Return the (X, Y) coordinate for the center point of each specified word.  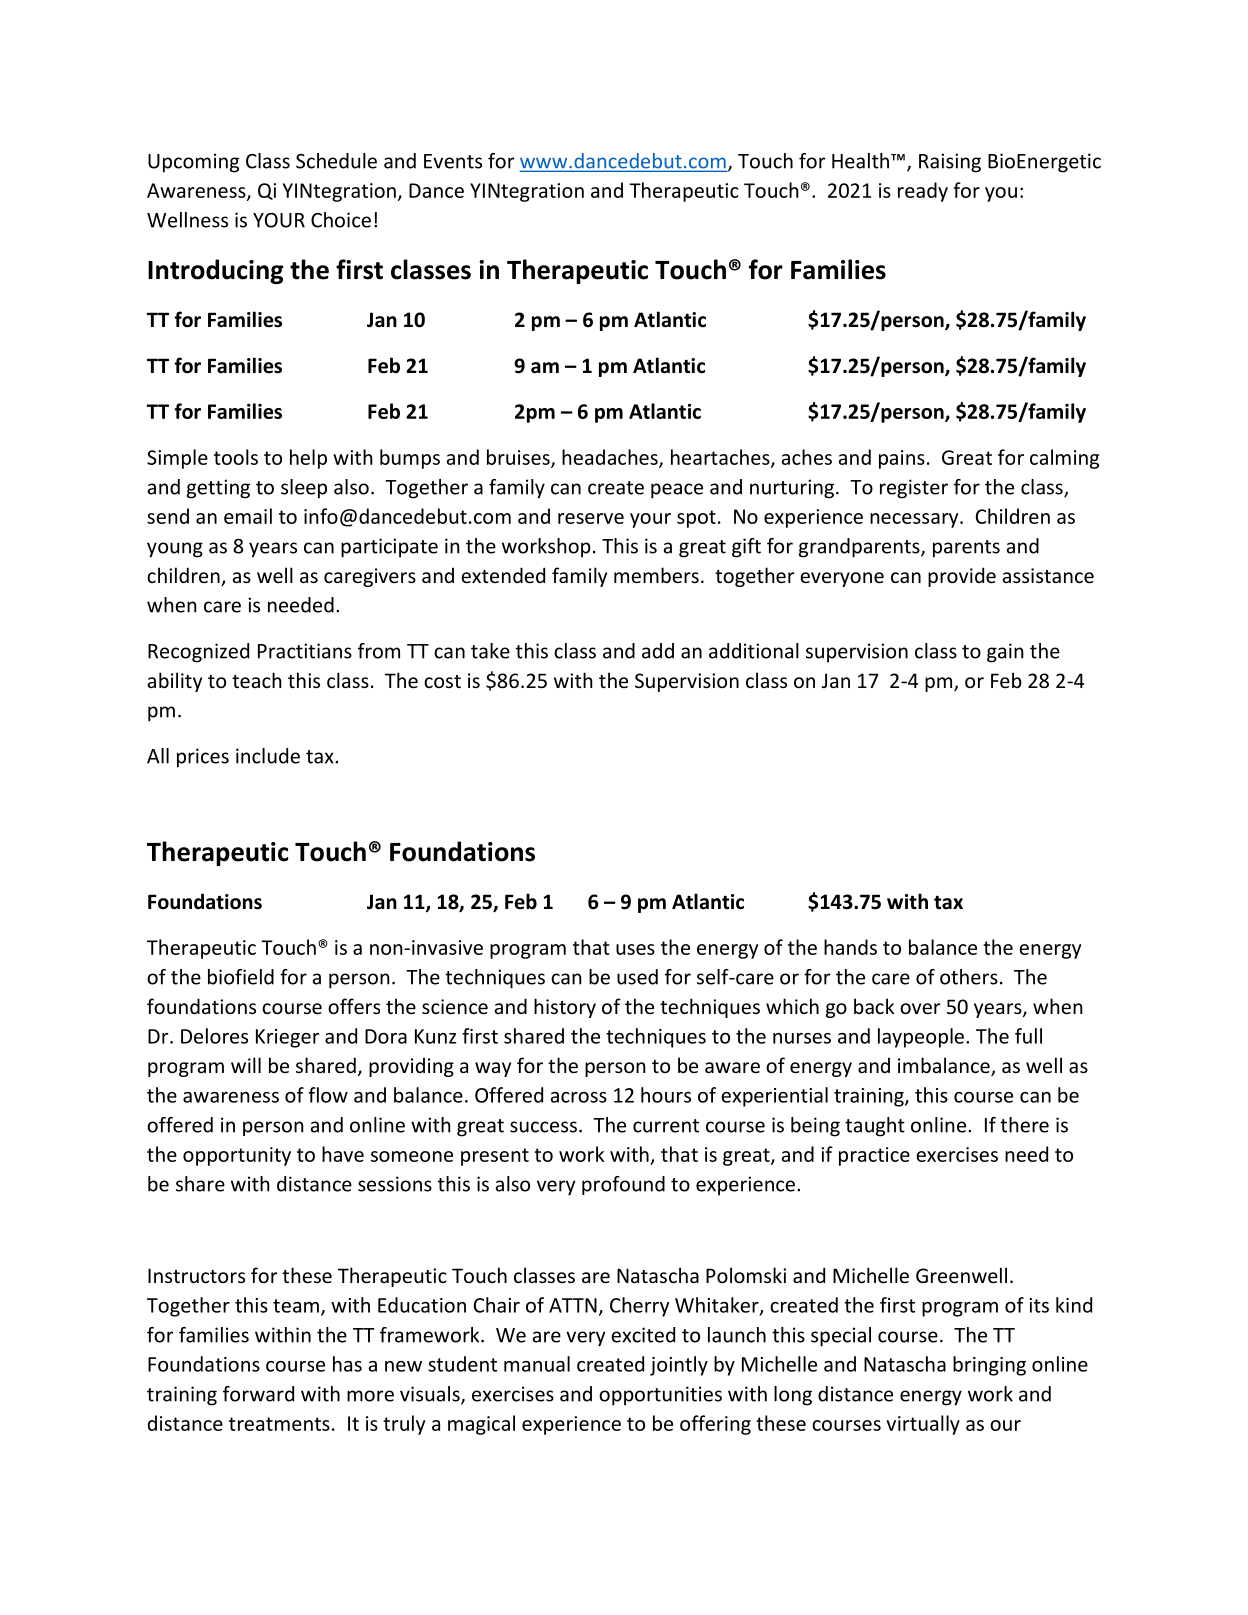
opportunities (660, 1396)
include (268, 756)
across (578, 1097)
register (914, 489)
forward (258, 1394)
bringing (989, 1366)
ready (923, 192)
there (1024, 1125)
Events (453, 161)
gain (1005, 653)
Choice (341, 220)
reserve (591, 518)
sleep (304, 489)
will (246, 1065)
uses (635, 949)
